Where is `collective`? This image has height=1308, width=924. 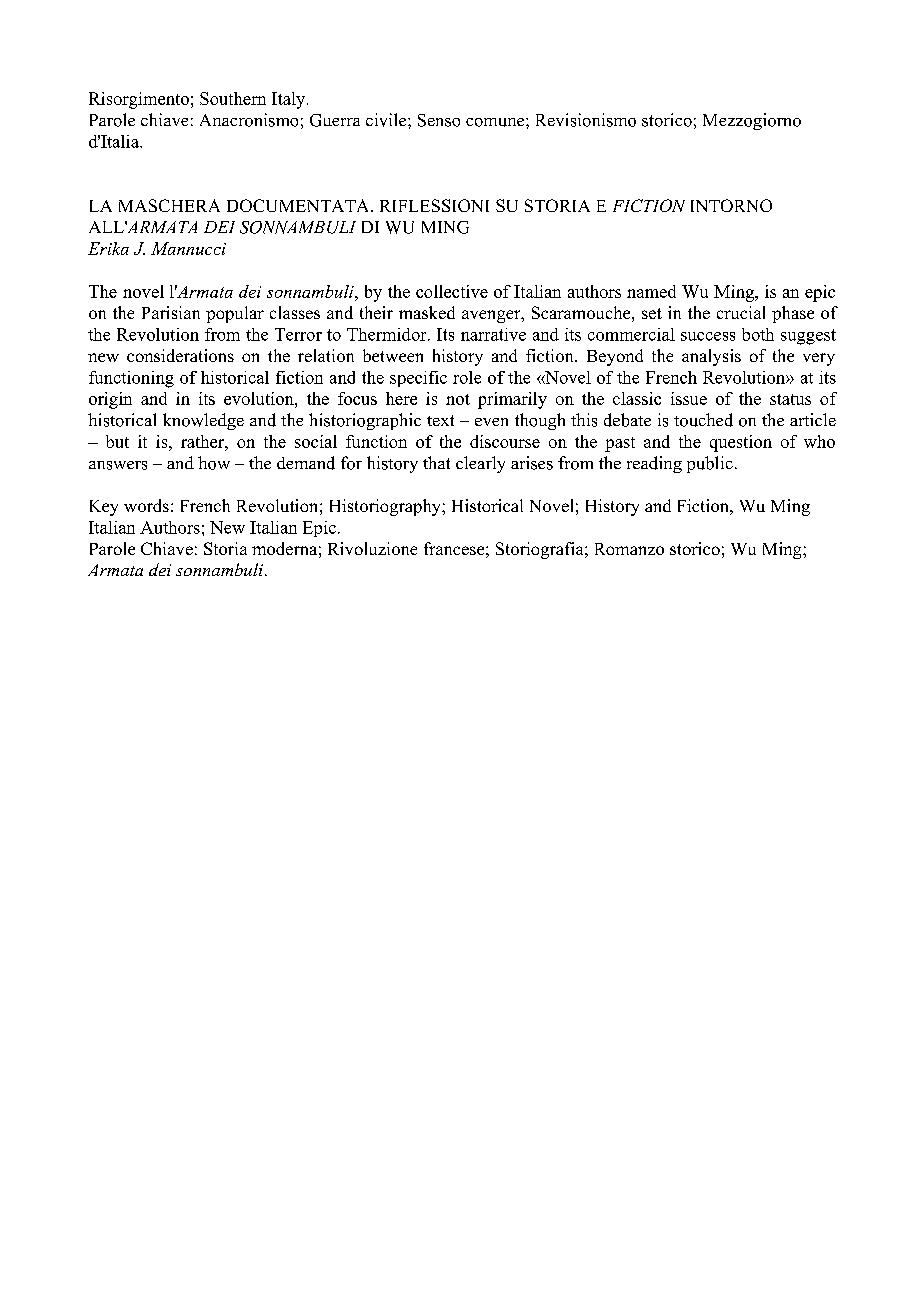 collective is located at coordinates (452, 291).
